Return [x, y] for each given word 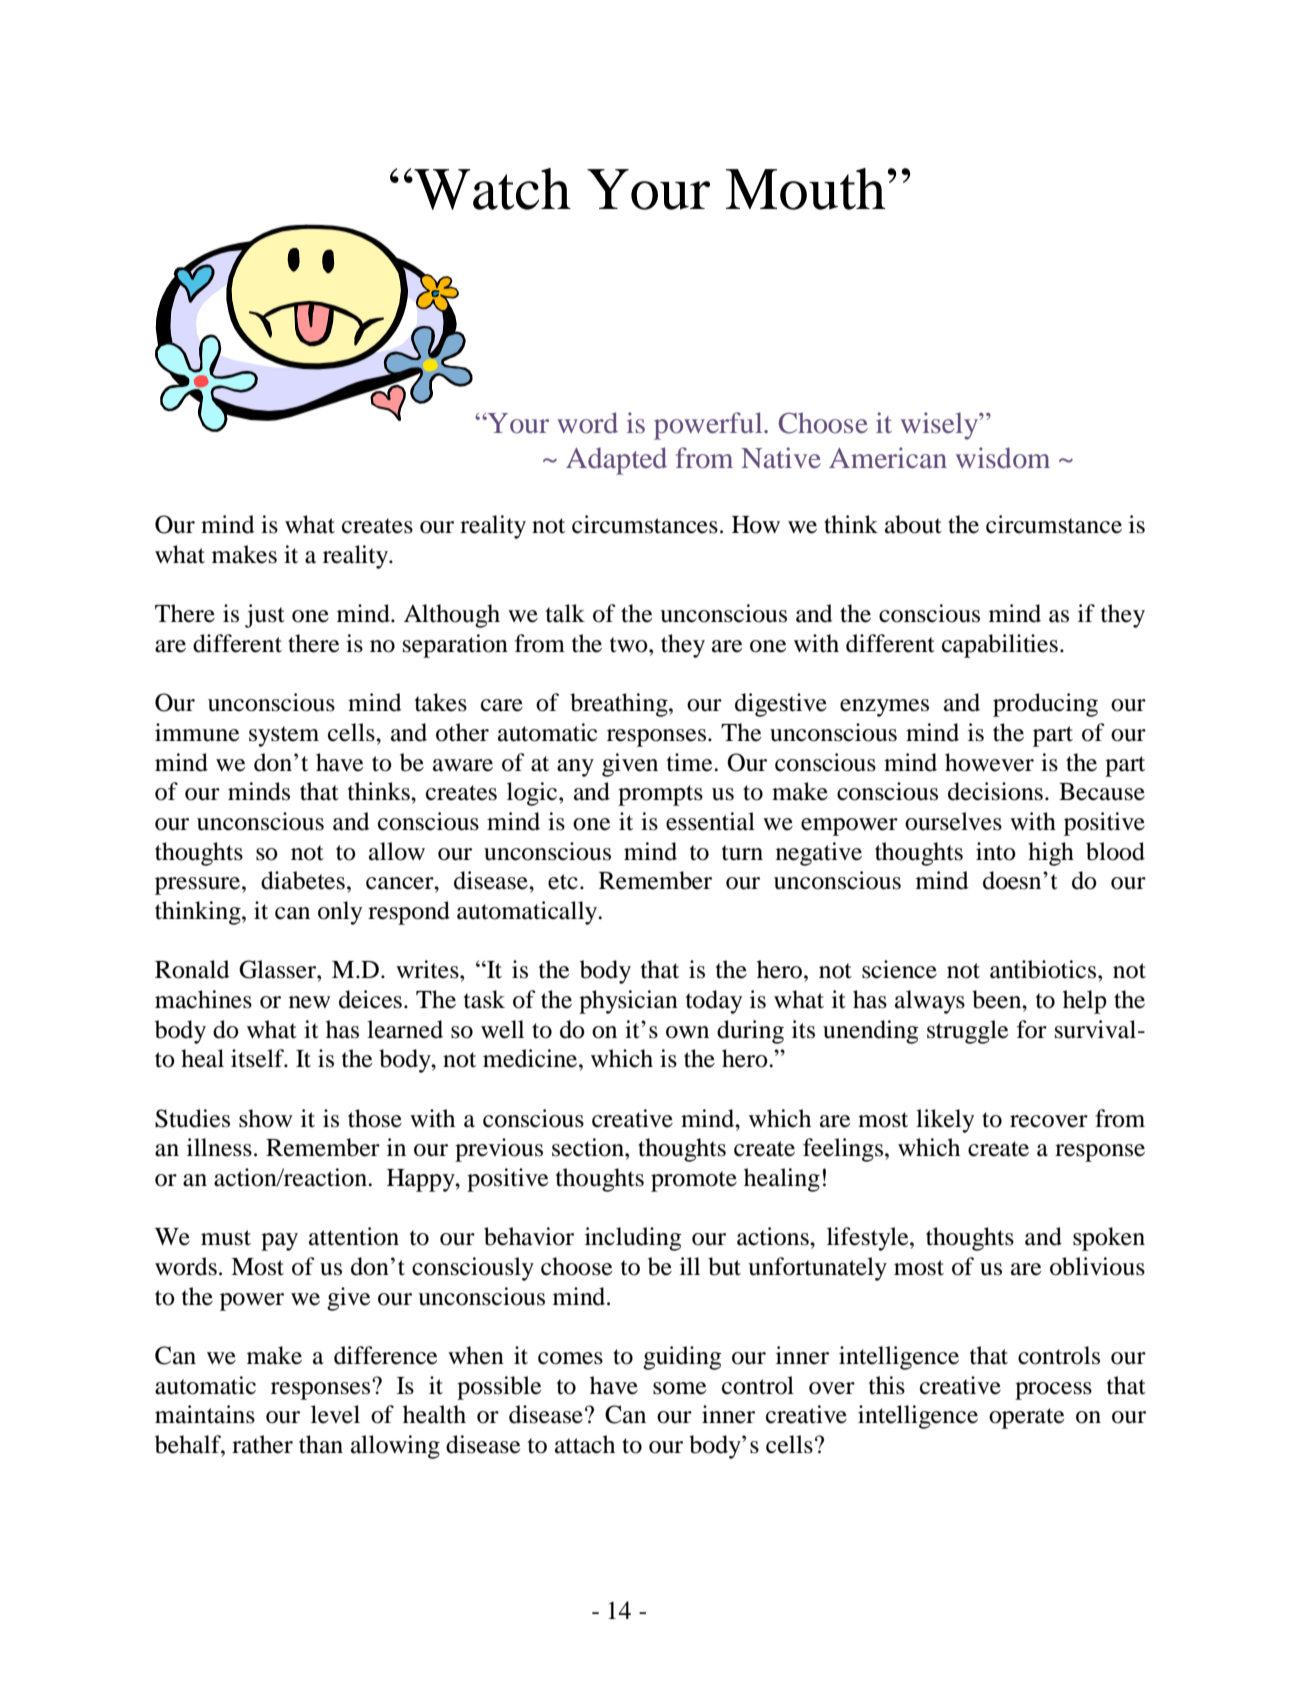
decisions [995, 791]
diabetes [303, 880]
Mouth [806, 189]
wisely [941, 426]
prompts [660, 795]
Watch [491, 189]
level [335, 1414]
